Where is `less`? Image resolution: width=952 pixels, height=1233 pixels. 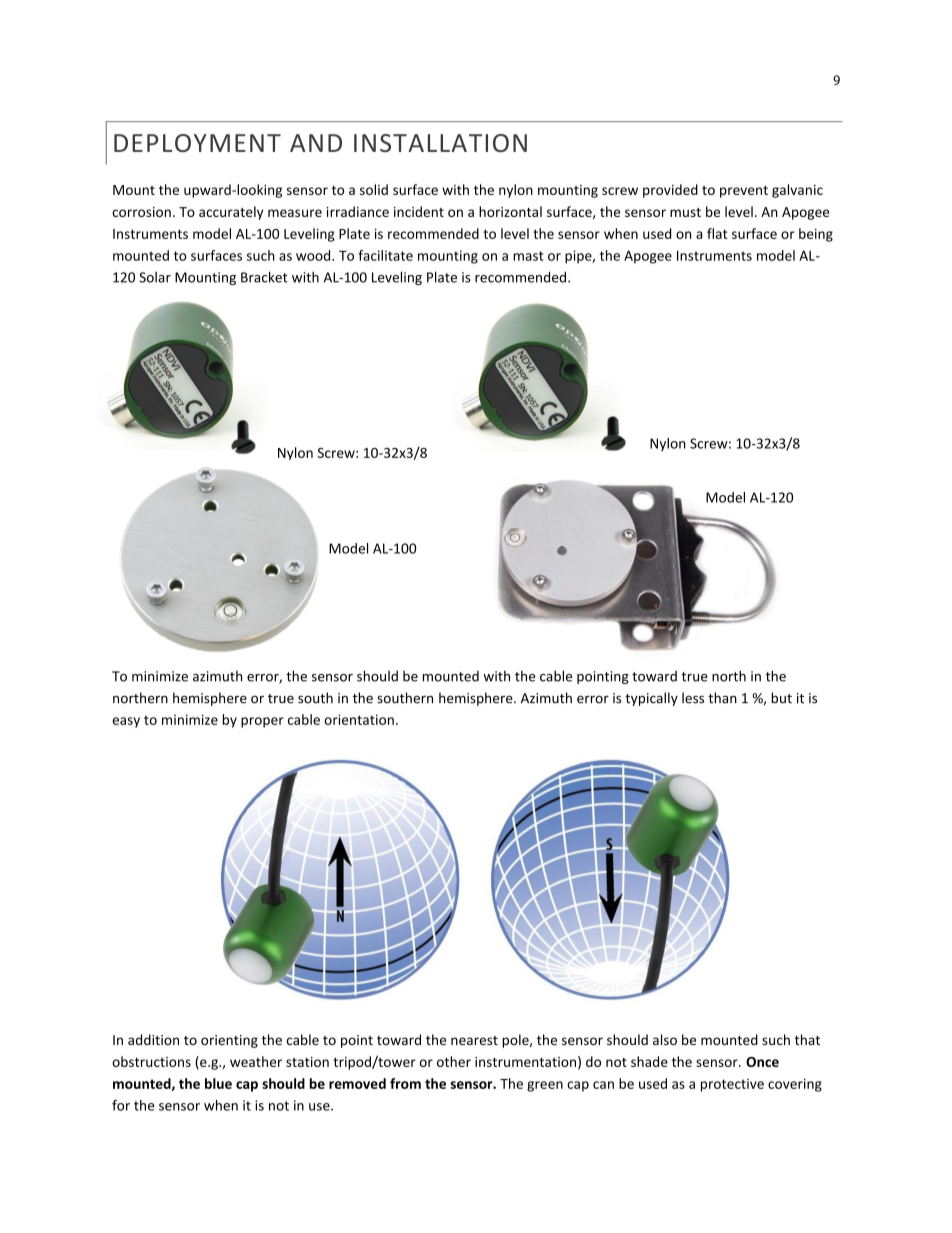 less is located at coordinates (693, 698).
